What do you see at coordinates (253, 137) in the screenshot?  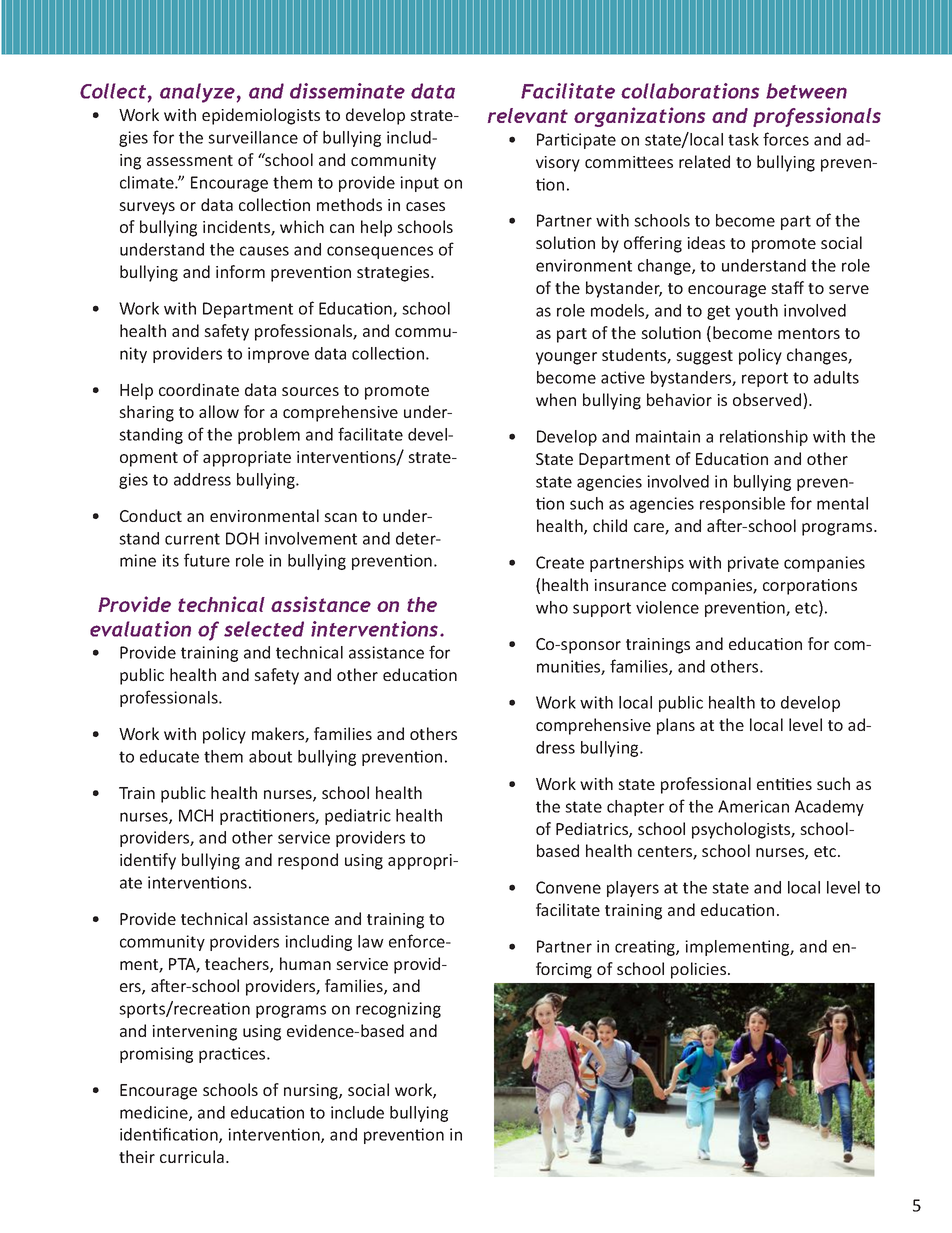 I see `surveillance` at bounding box center [253, 137].
